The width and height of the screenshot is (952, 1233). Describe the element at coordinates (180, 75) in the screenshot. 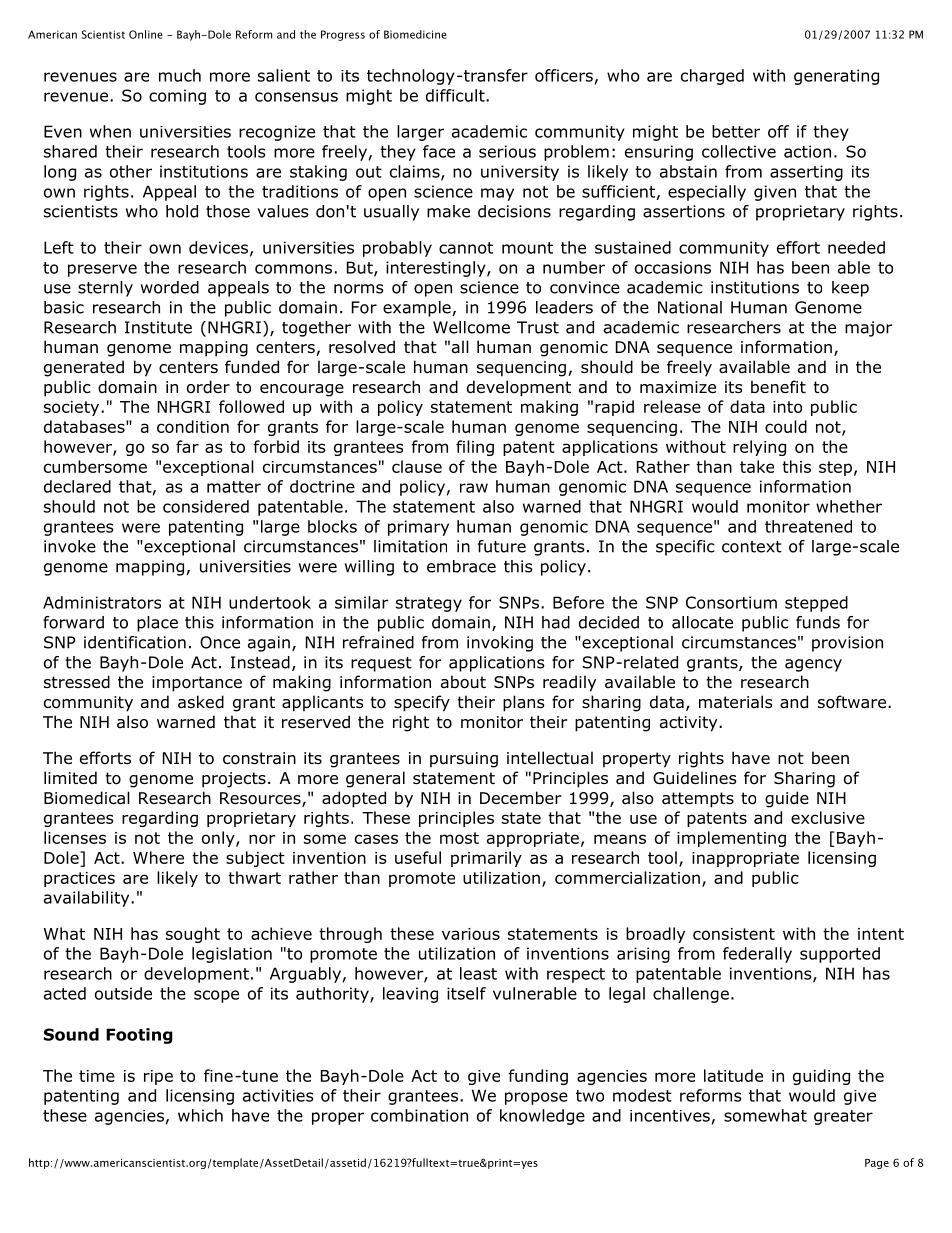

I see `much` at that location.
